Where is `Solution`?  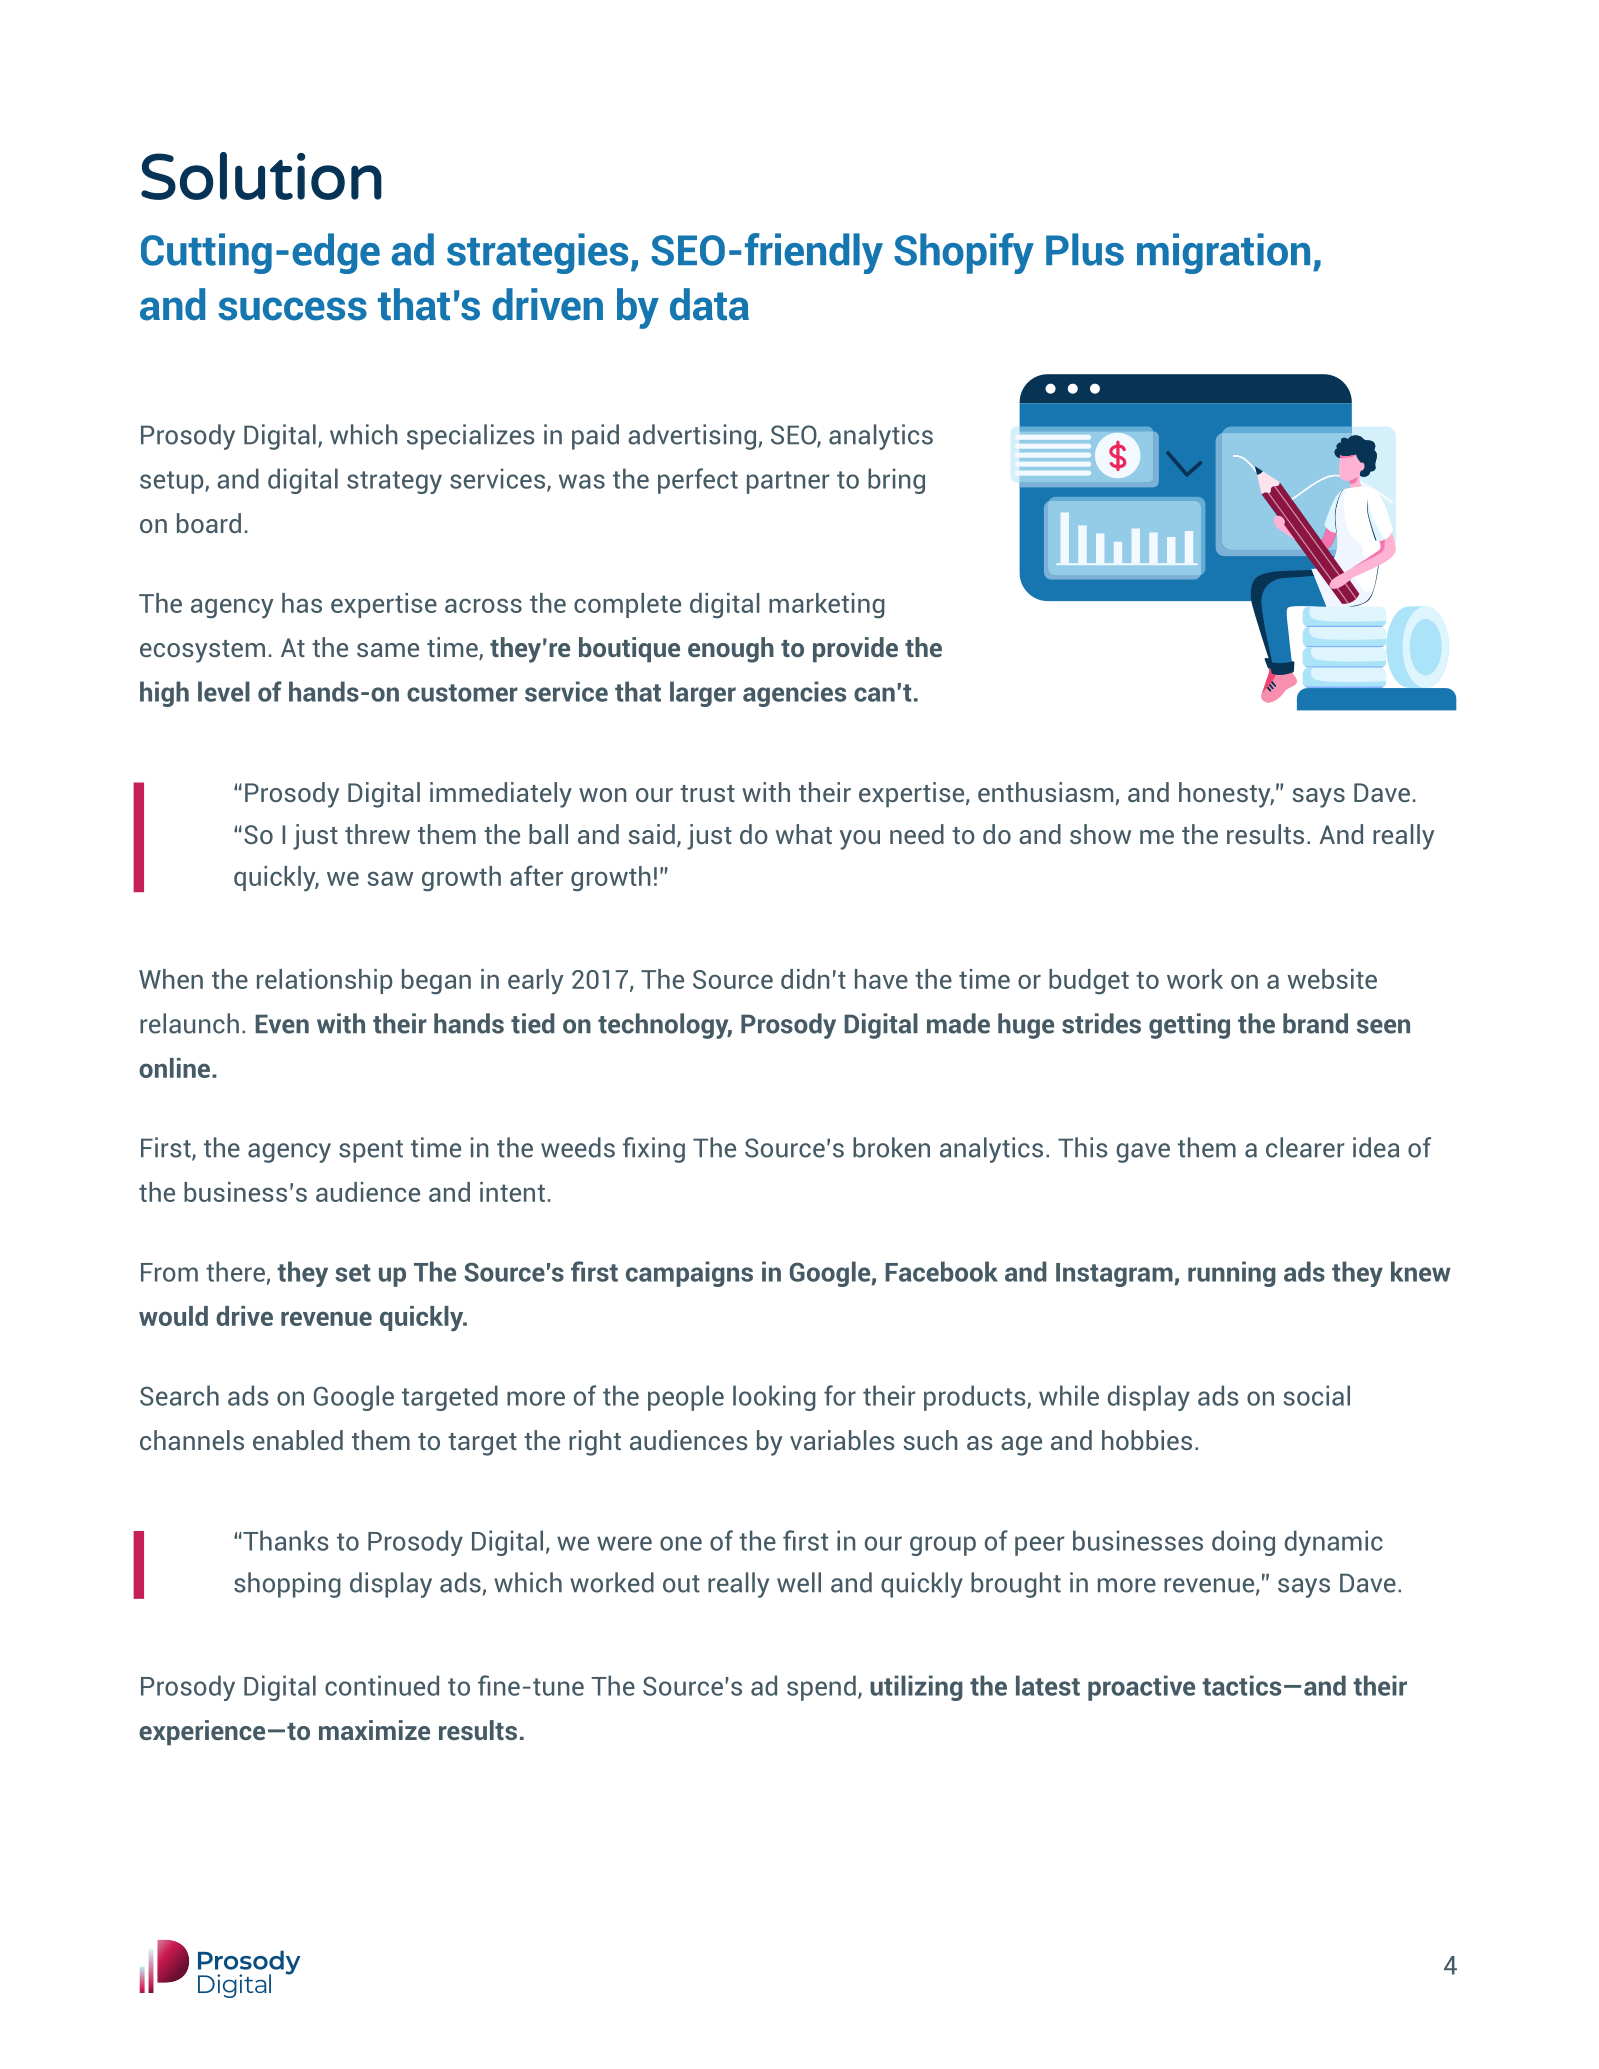 Solution is located at coordinates (261, 176).
